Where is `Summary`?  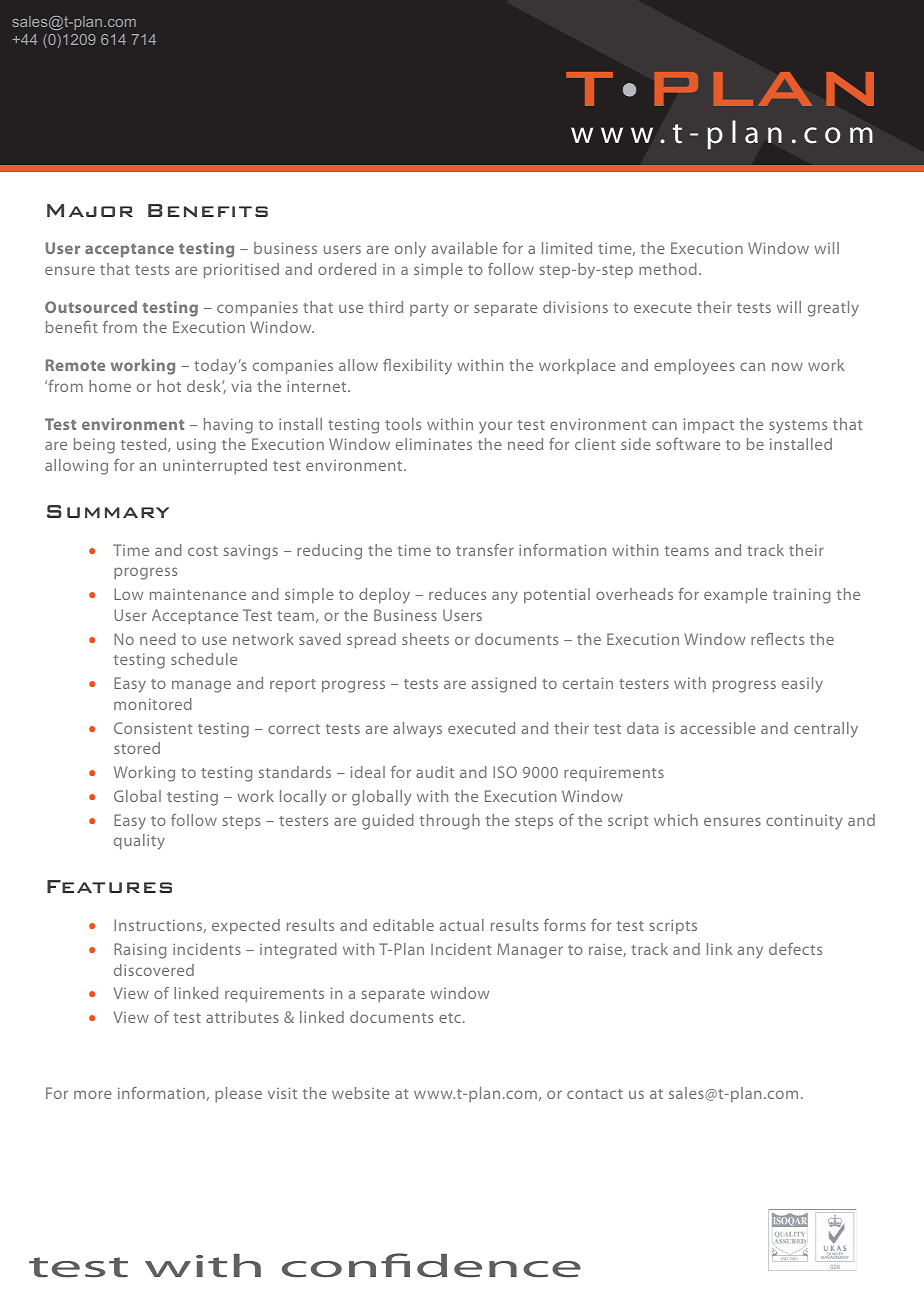 Summary is located at coordinates (108, 511).
